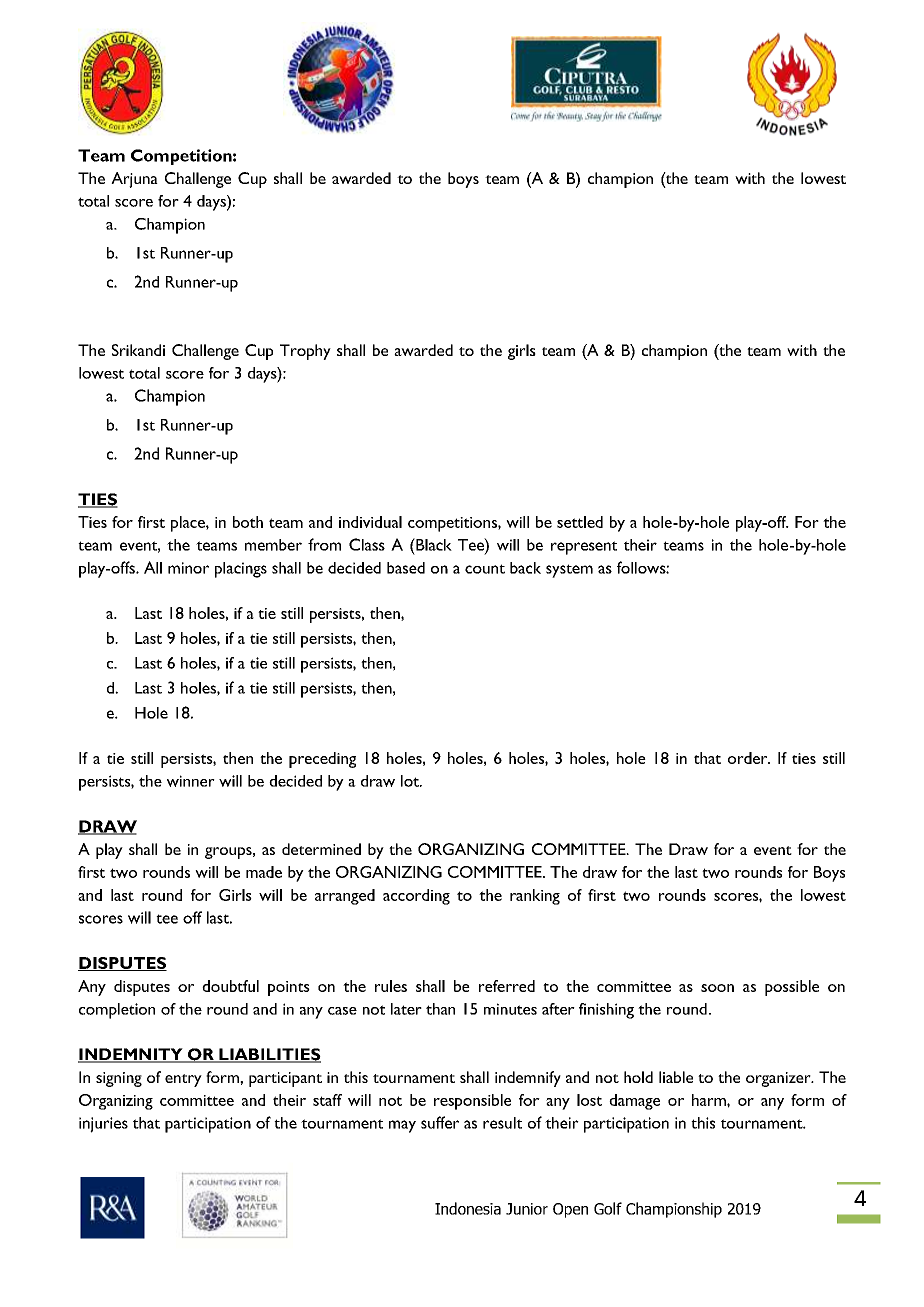 This screenshot has width=924, height=1307. What do you see at coordinates (370, 522) in the screenshot?
I see `individual` at bounding box center [370, 522].
